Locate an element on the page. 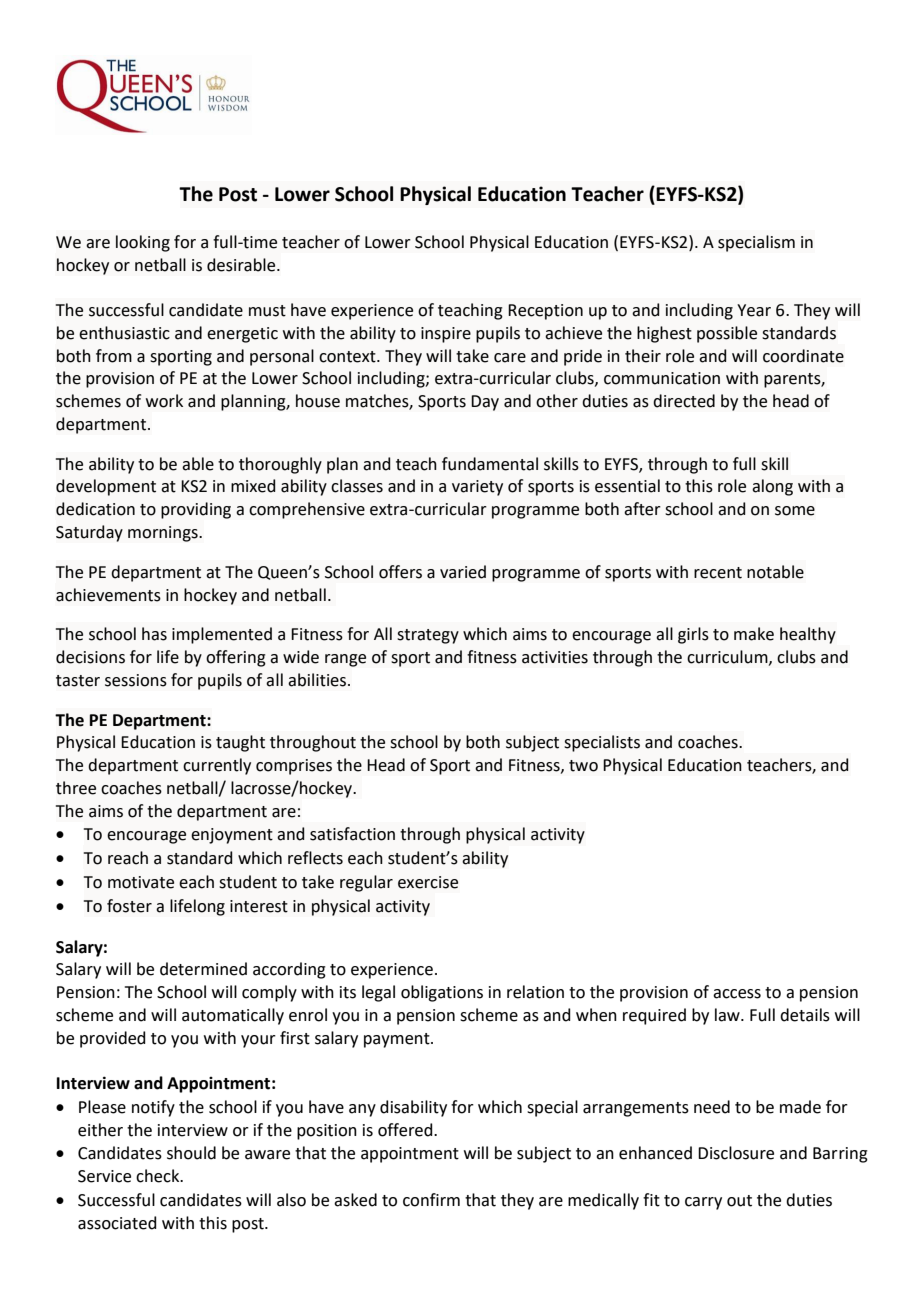 The height and width of the page is (1308, 924). inspire is located at coordinates (446, 335).
